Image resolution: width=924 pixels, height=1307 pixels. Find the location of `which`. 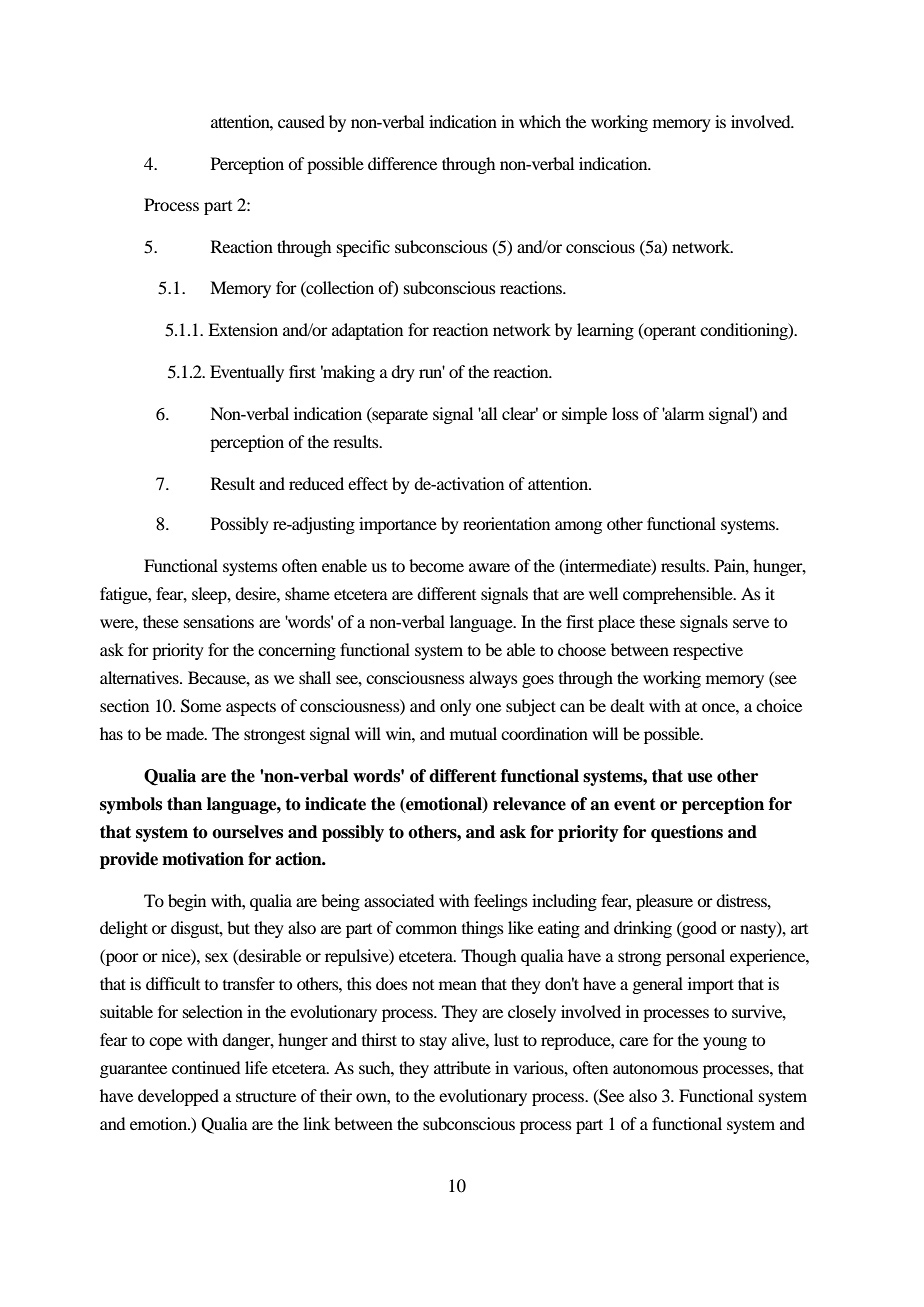

which is located at coordinates (540, 121).
